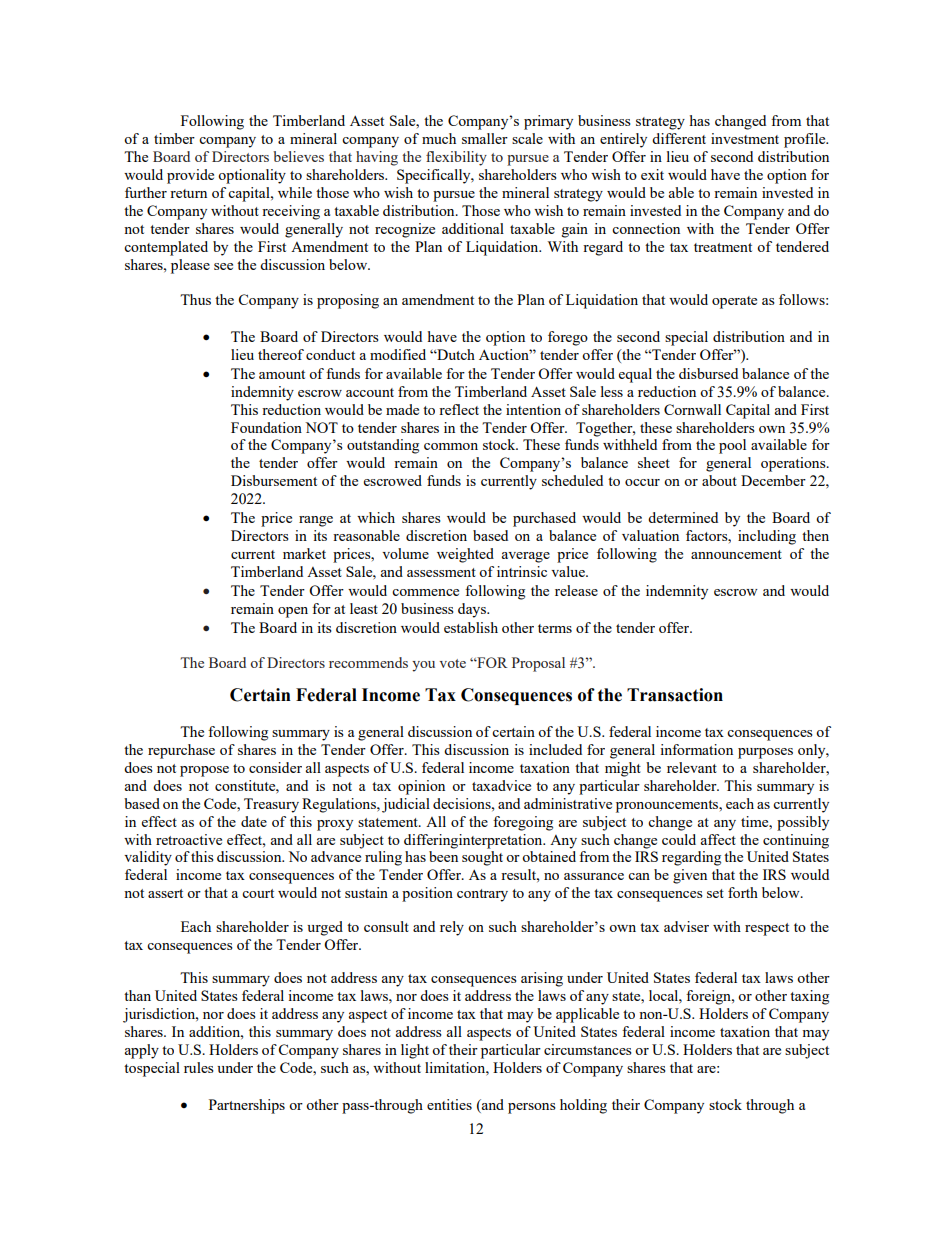 The image size is (952, 1233). I want to click on reflect, so click(459, 409).
